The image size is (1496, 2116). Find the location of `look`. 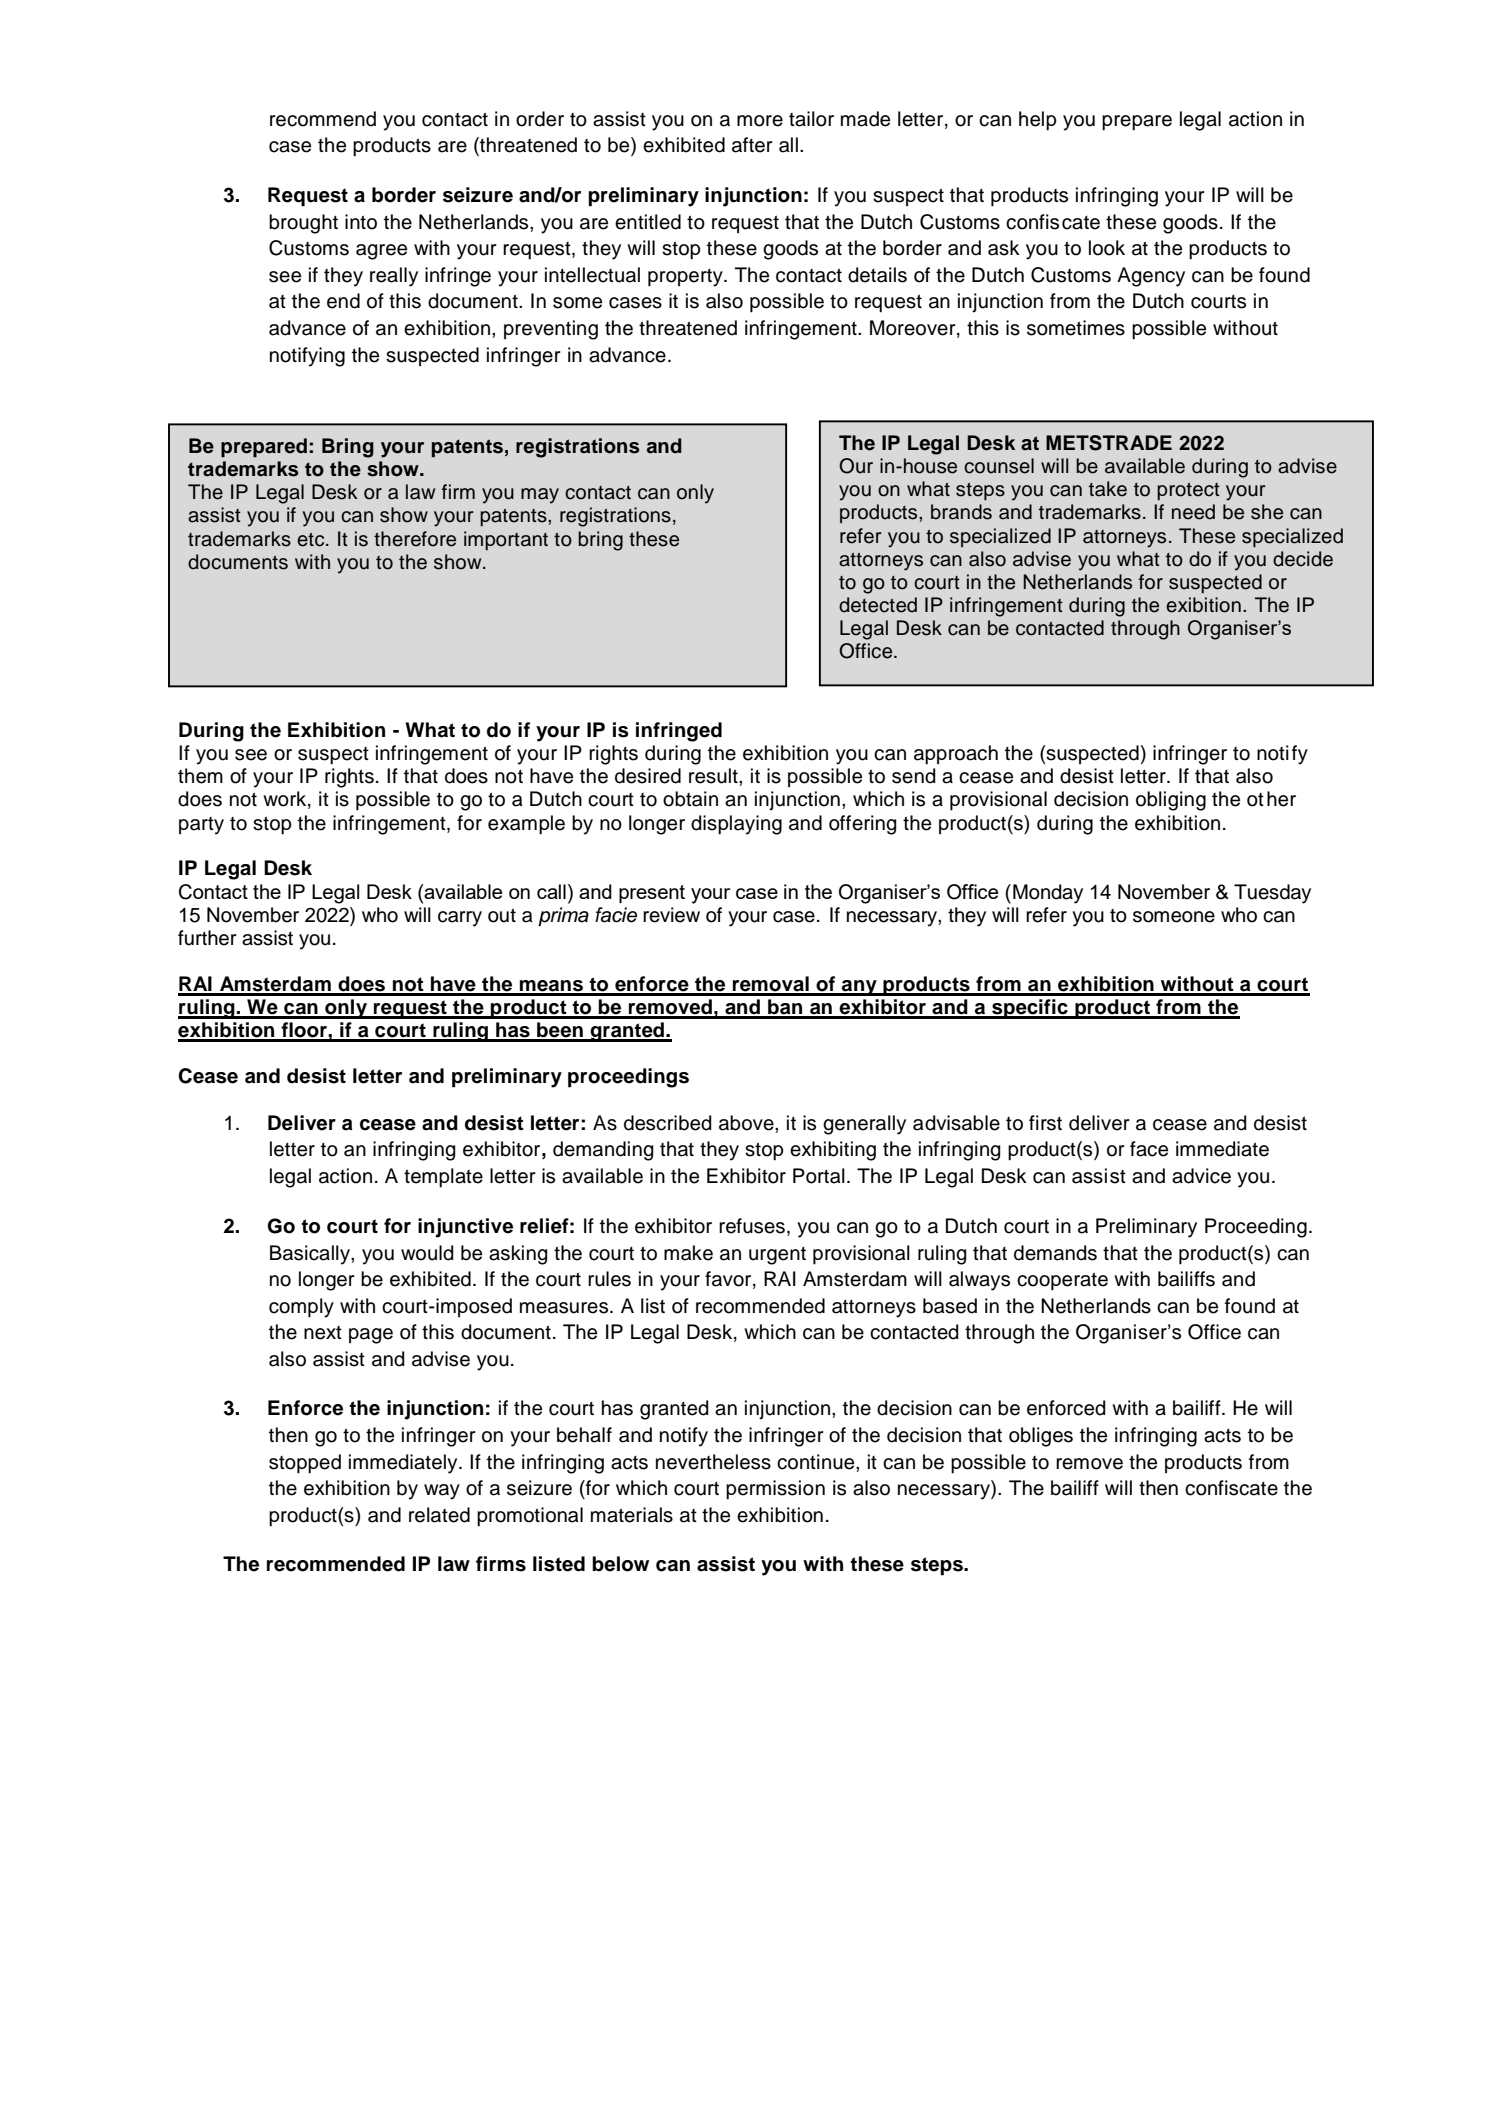

look is located at coordinates (1107, 248).
